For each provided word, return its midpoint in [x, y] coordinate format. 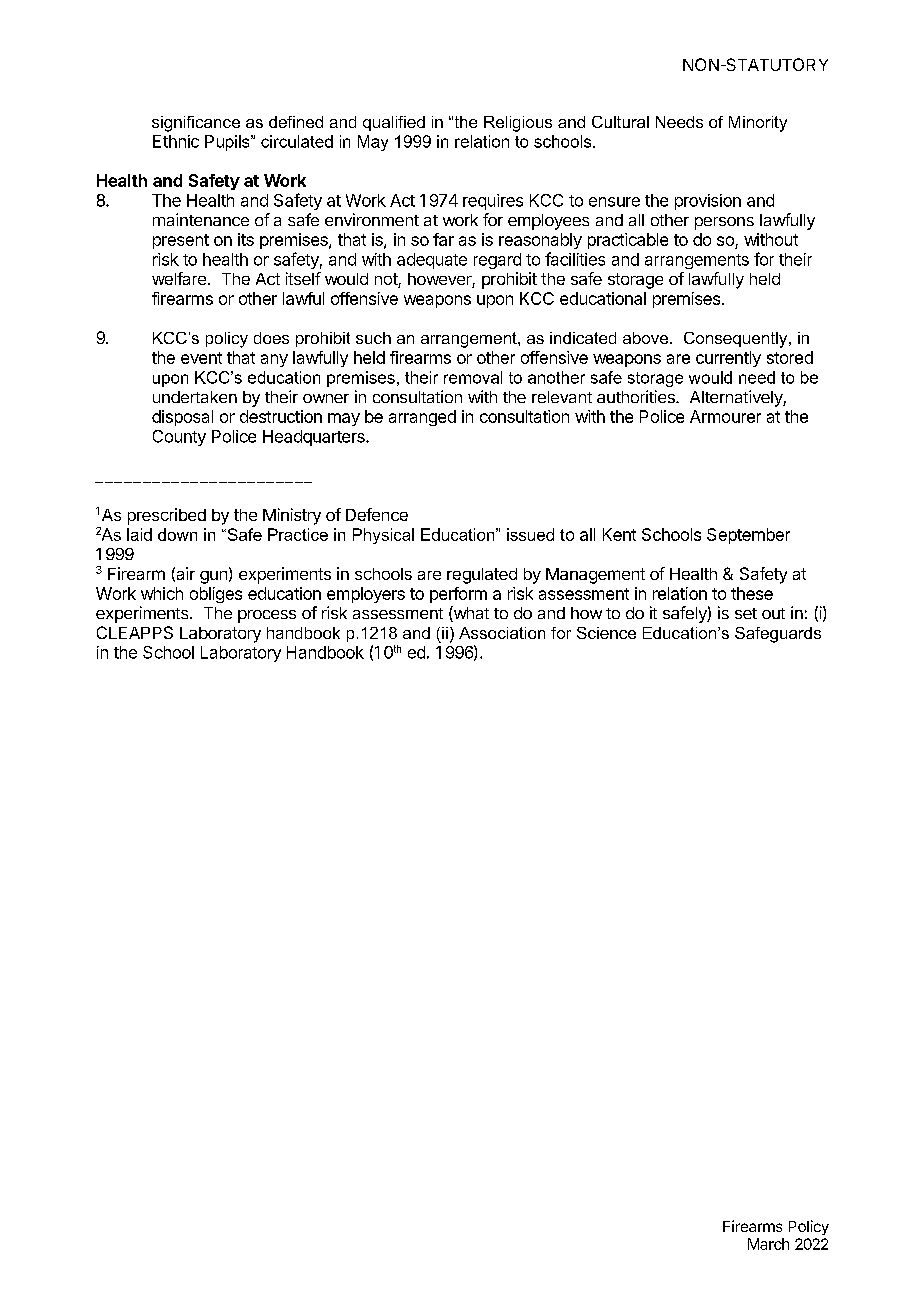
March [768, 1244]
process [267, 616]
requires [493, 202]
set [746, 613]
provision [708, 202]
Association [502, 633]
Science [606, 633]
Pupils [228, 143]
